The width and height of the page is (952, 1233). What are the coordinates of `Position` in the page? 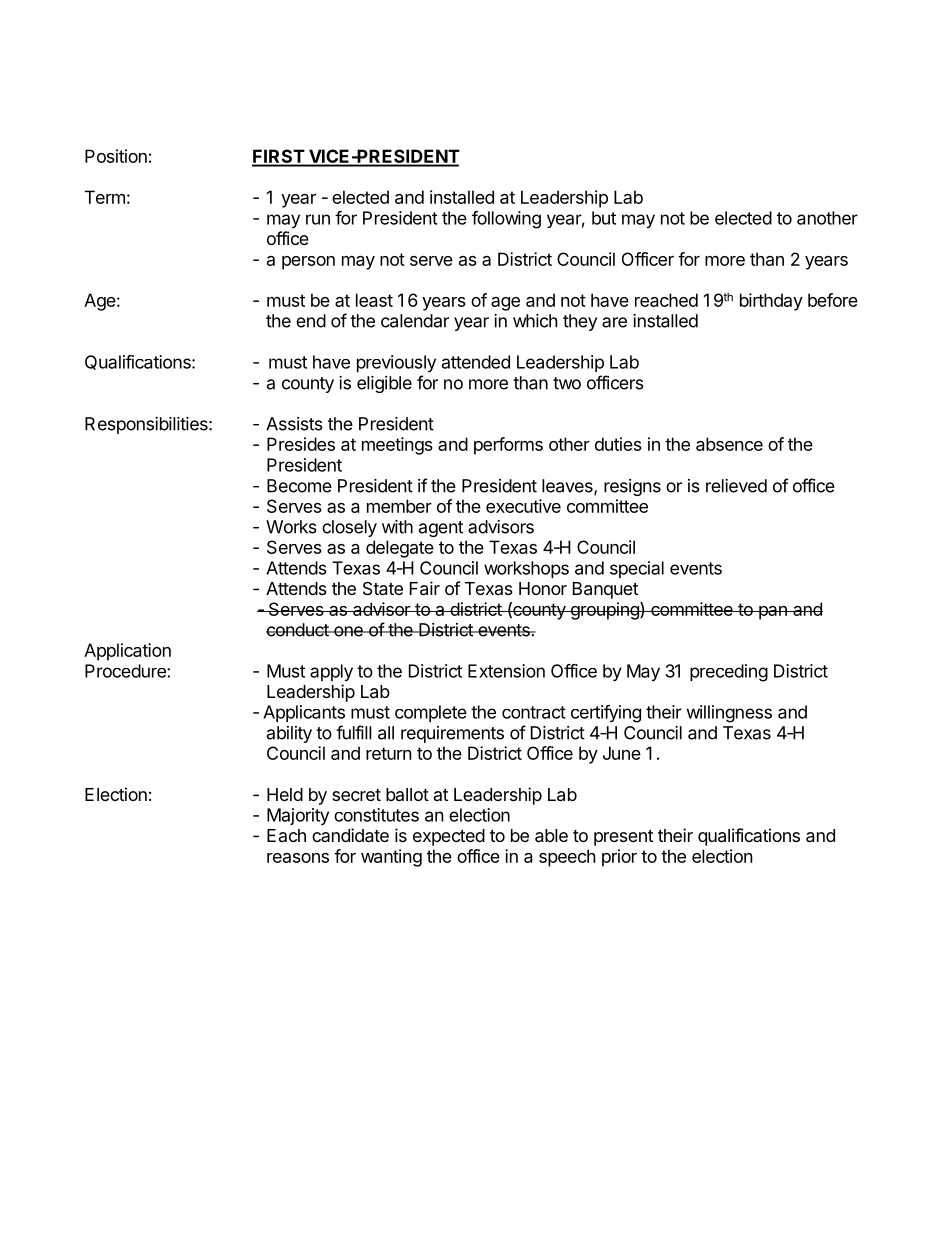 It's located at (116, 156).
